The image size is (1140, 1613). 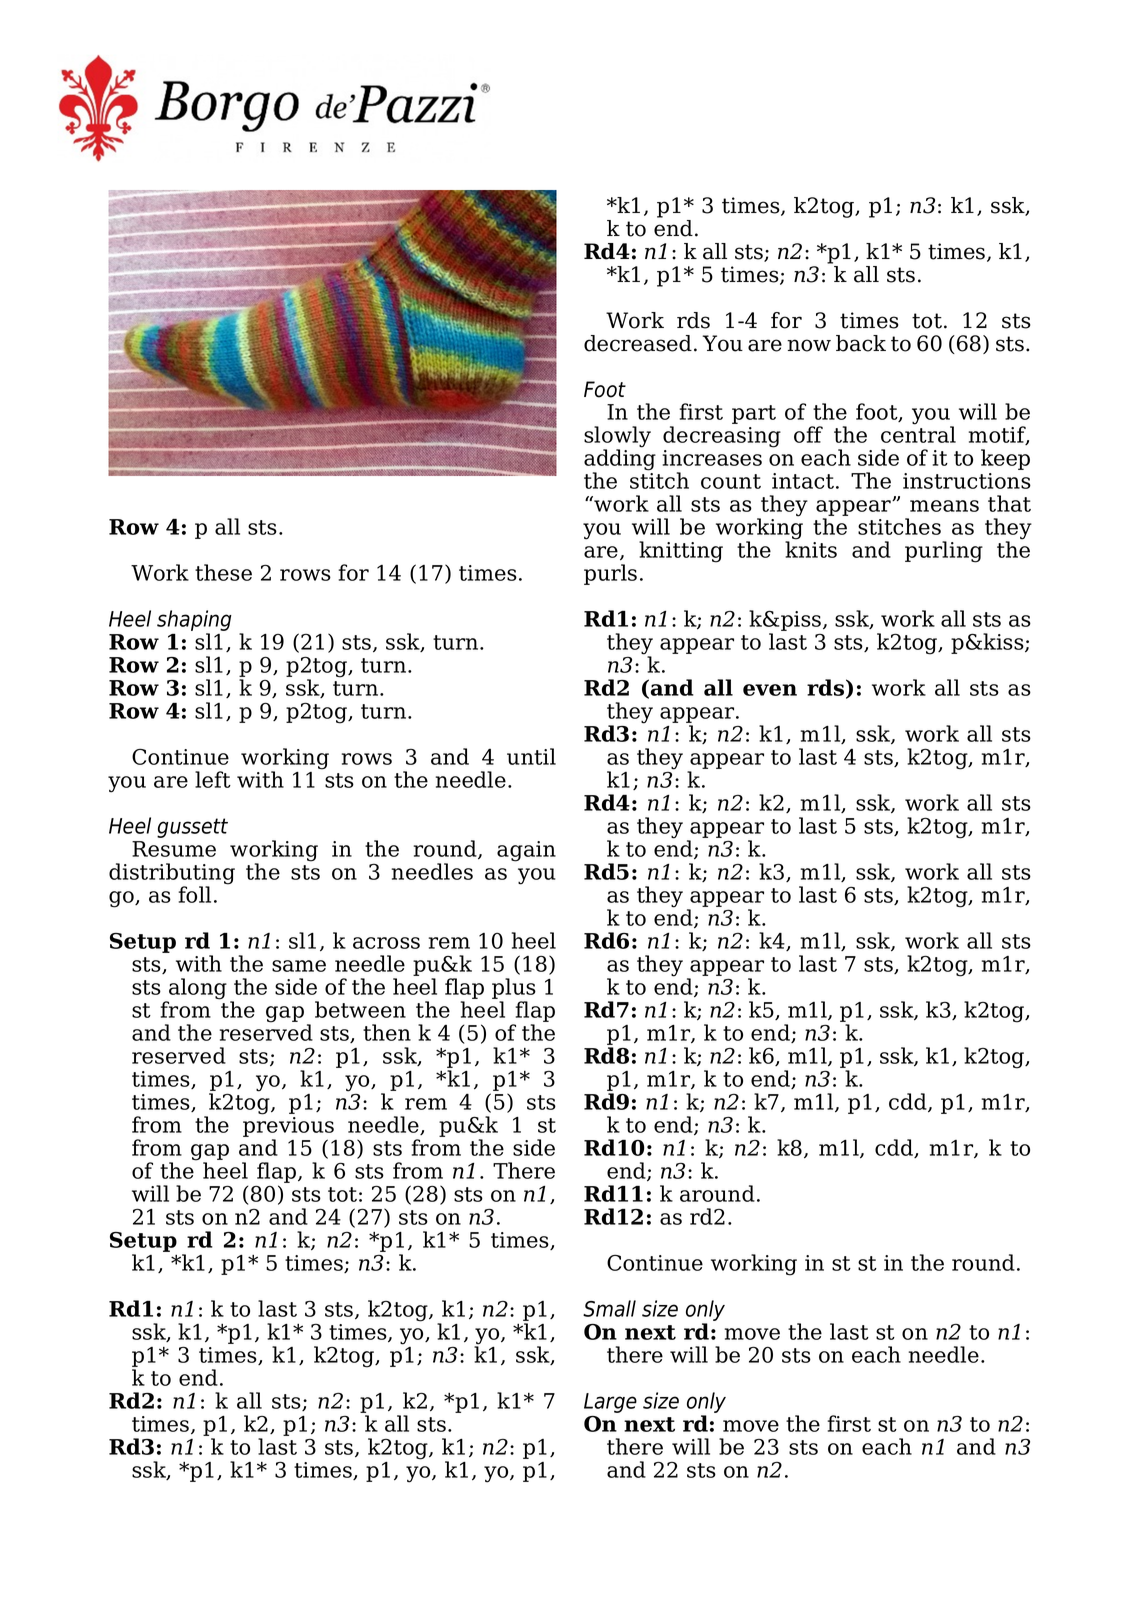 What do you see at coordinates (609, 1308) in the screenshot?
I see `Small` at bounding box center [609, 1308].
